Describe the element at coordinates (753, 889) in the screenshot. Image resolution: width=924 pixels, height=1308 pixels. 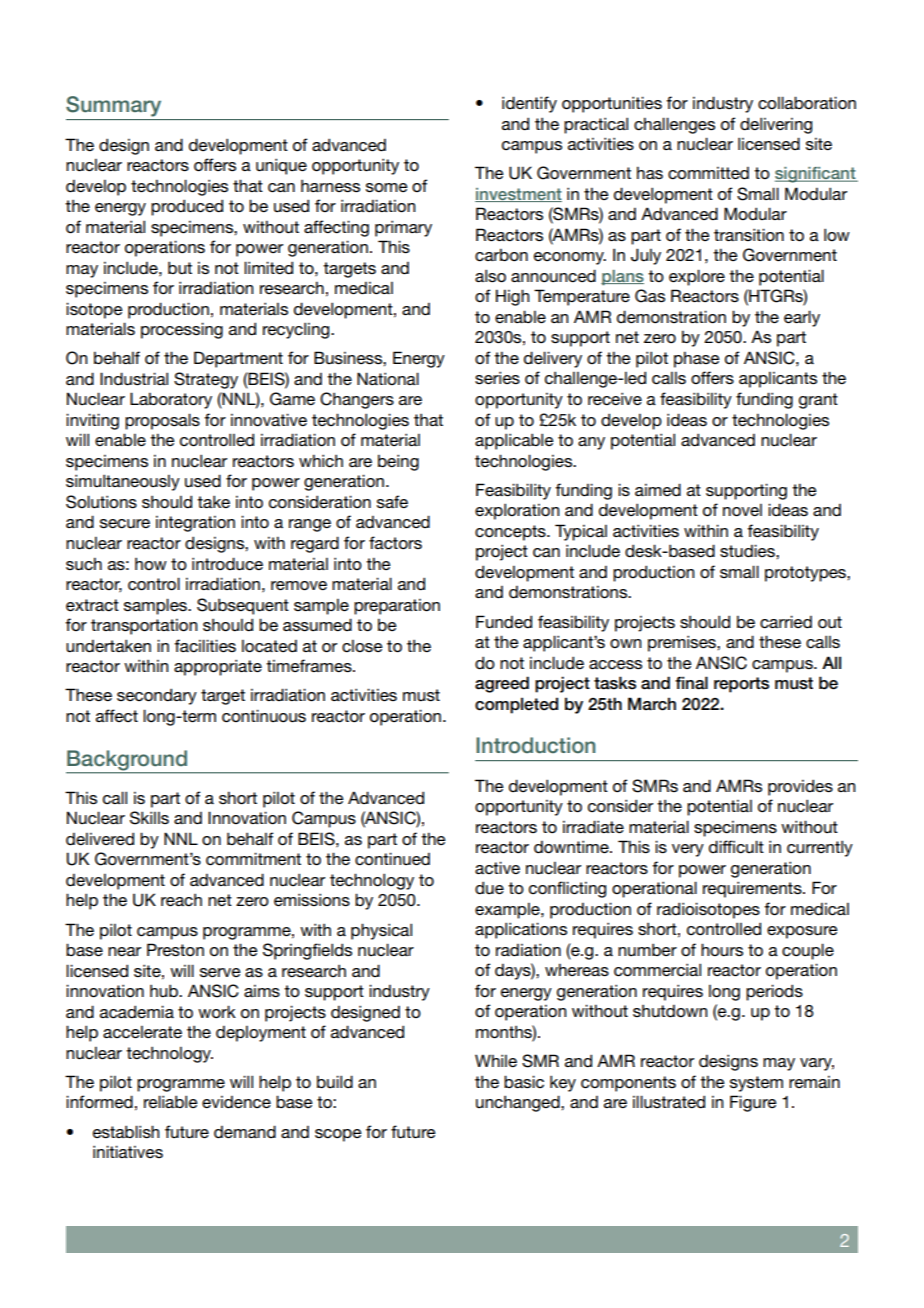
I see `requirements` at that location.
